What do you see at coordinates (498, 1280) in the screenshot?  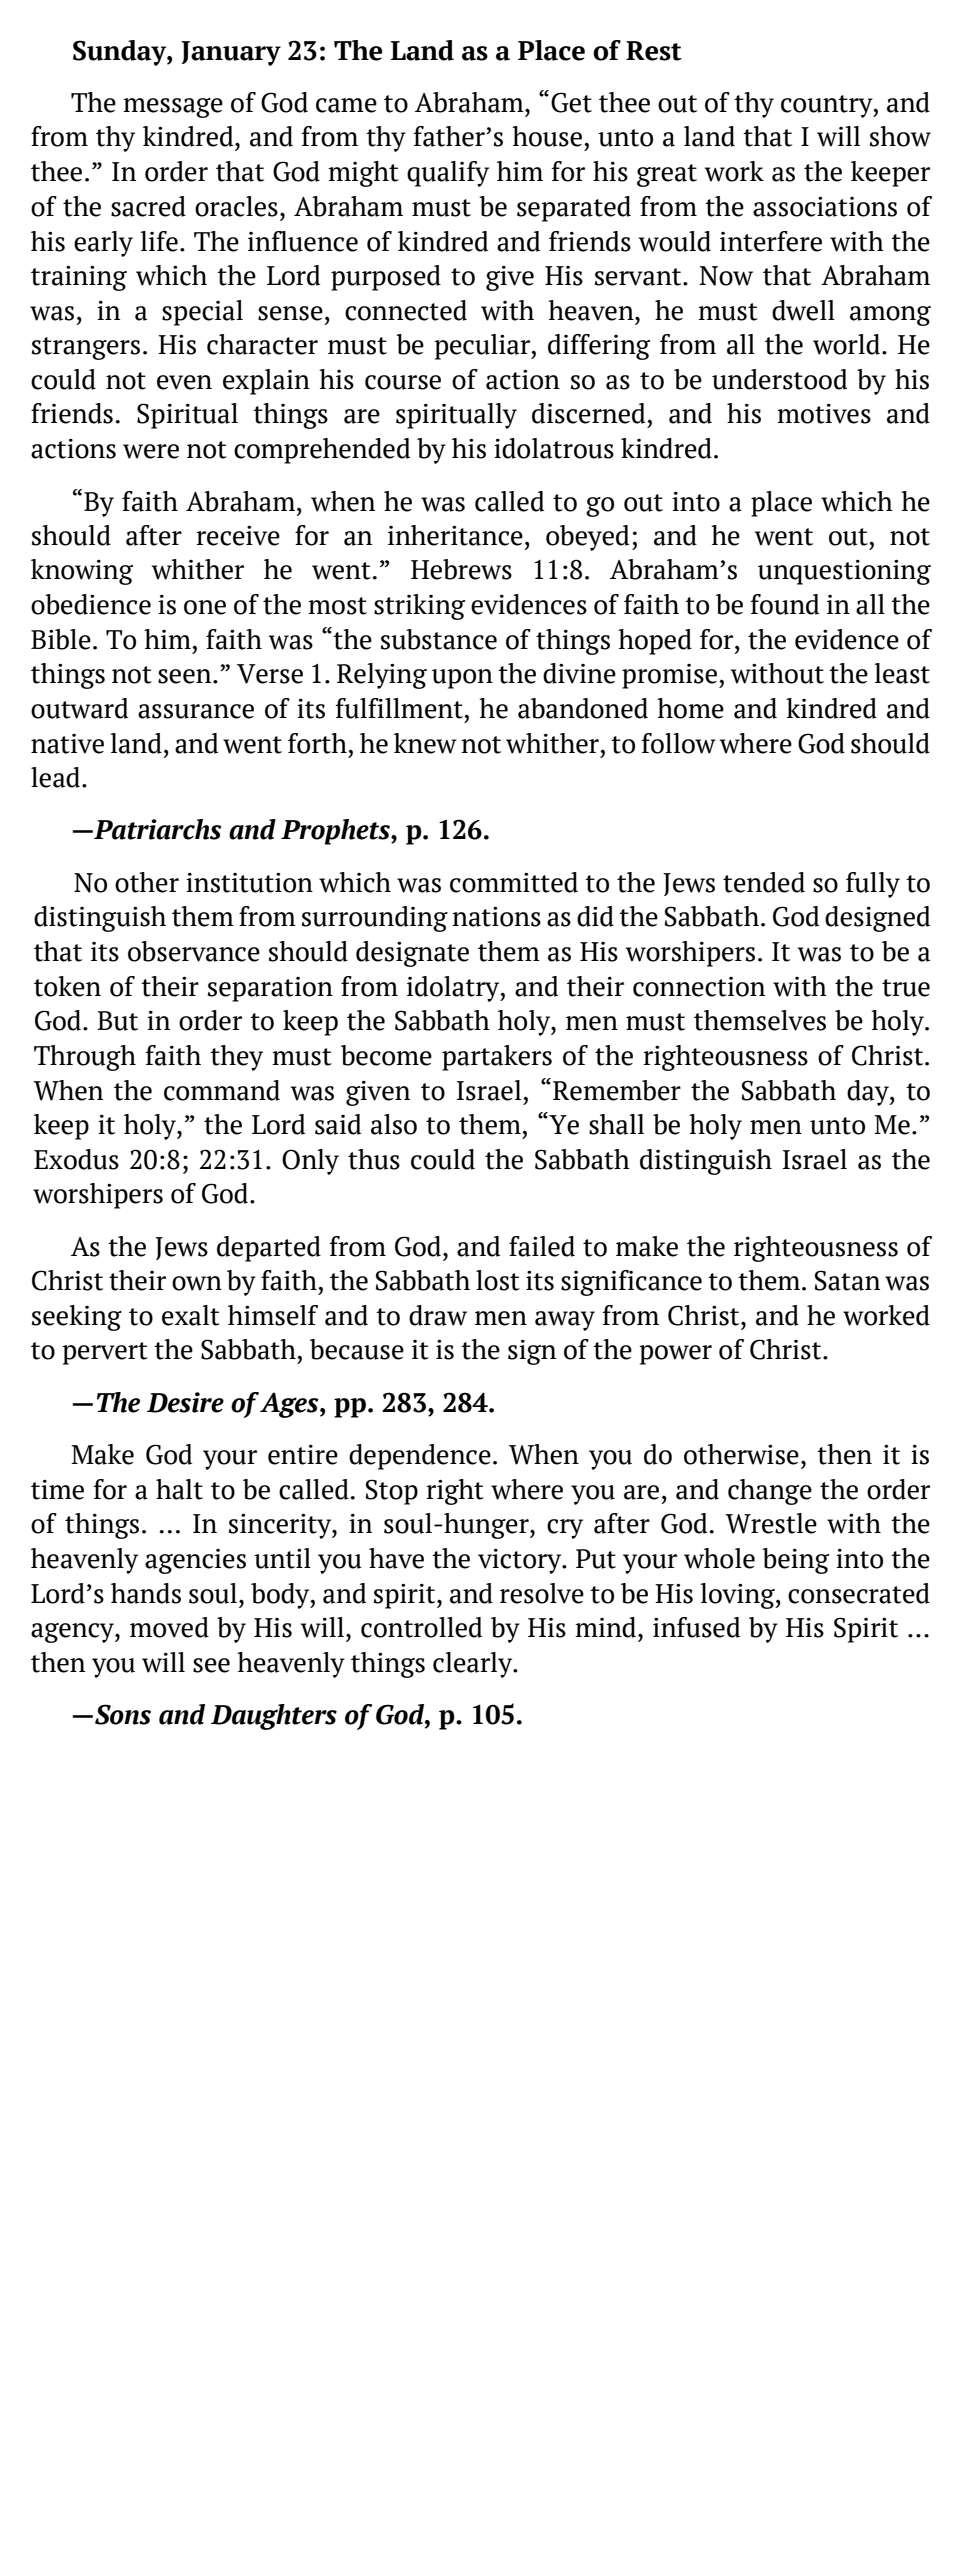 I see `lost` at bounding box center [498, 1280].
